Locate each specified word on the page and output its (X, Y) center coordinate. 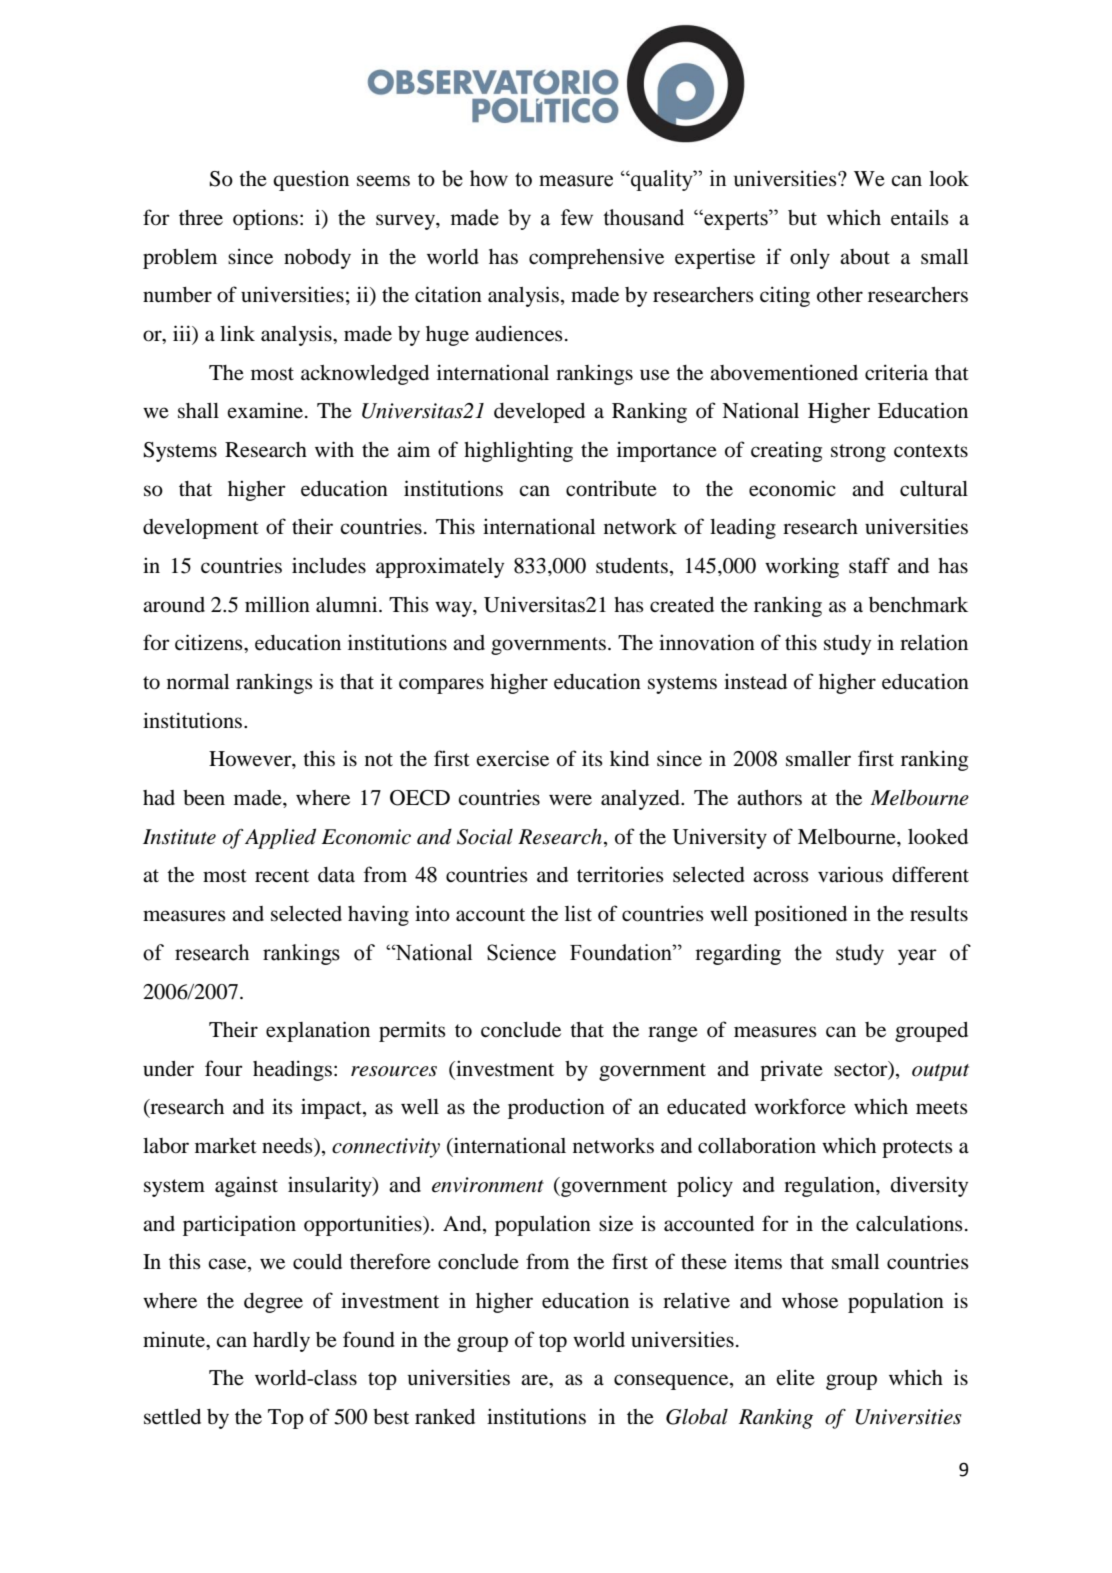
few (577, 217)
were (570, 800)
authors (769, 798)
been (204, 798)
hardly (281, 1342)
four (224, 1068)
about (865, 257)
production (556, 1108)
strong (858, 453)
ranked (445, 1417)
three (201, 217)
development (201, 529)
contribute (611, 488)
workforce (800, 1106)
